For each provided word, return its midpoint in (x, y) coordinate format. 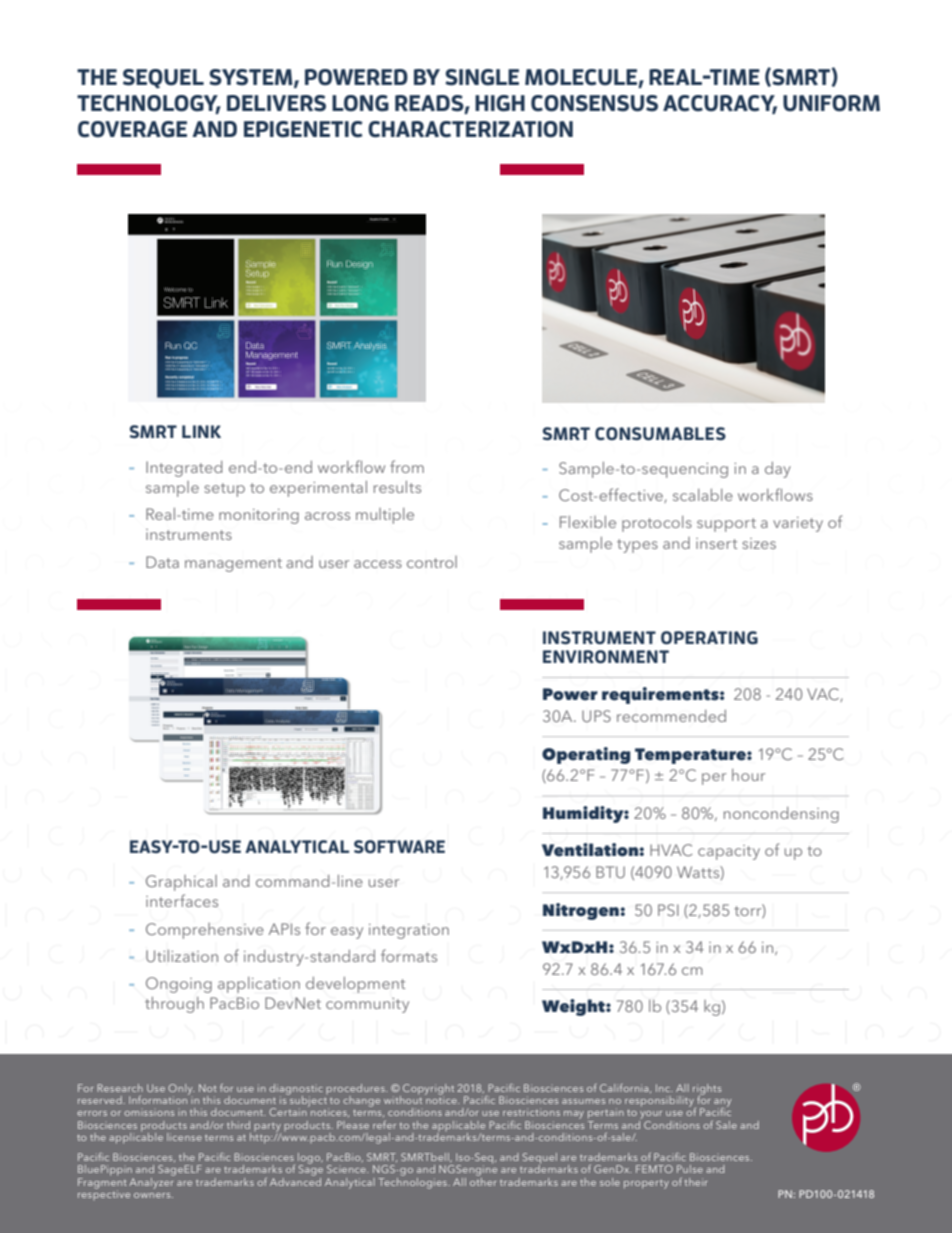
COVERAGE (132, 129)
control (432, 562)
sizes (759, 543)
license (184, 1137)
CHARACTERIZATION (470, 129)
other (483, 1180)
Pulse (690, 1169)
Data (162, 562)
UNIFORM (831, 103)
